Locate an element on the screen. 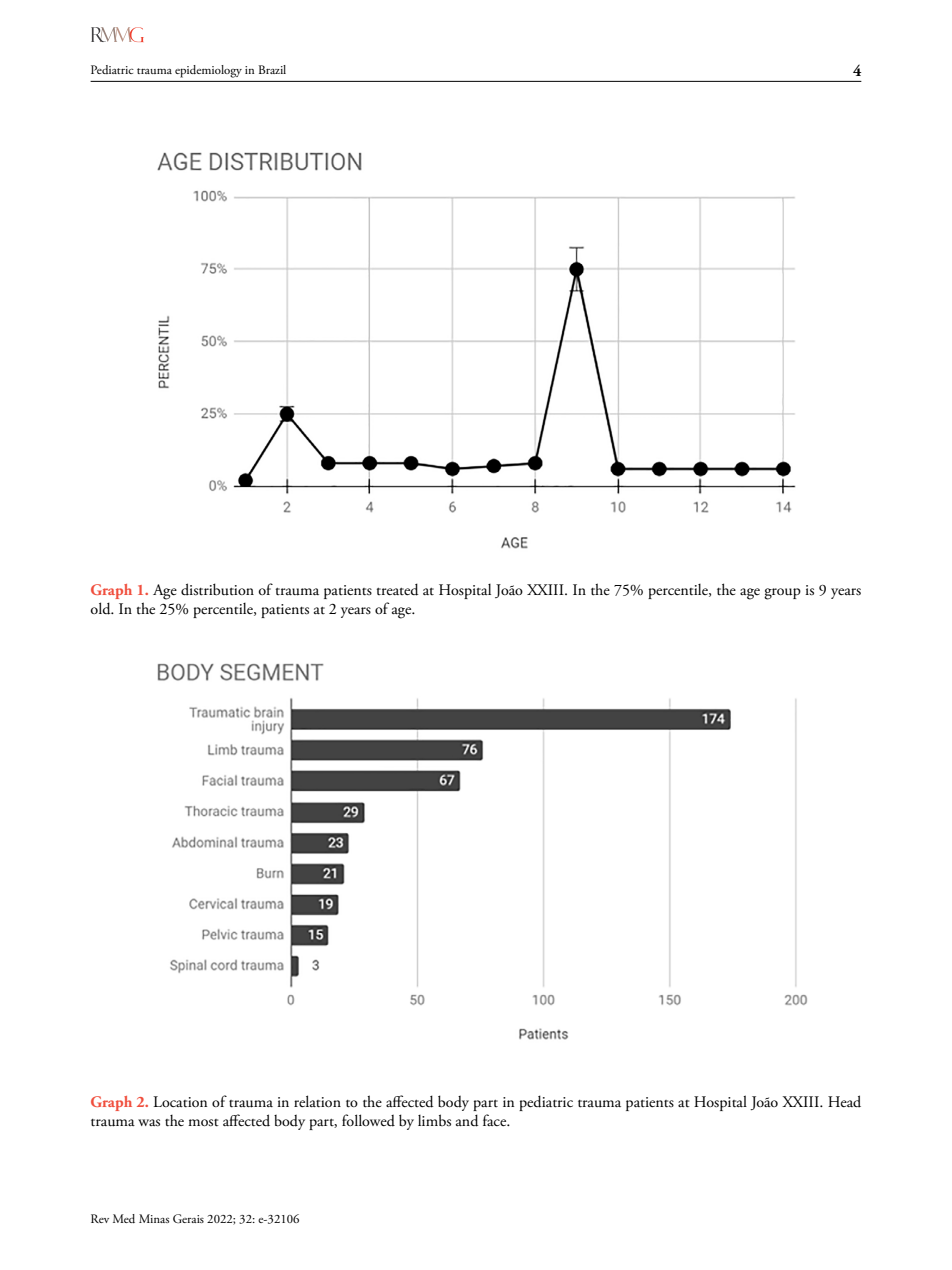 The image size is (952, 1270). Brazil is located at coordinates (272, 69).
